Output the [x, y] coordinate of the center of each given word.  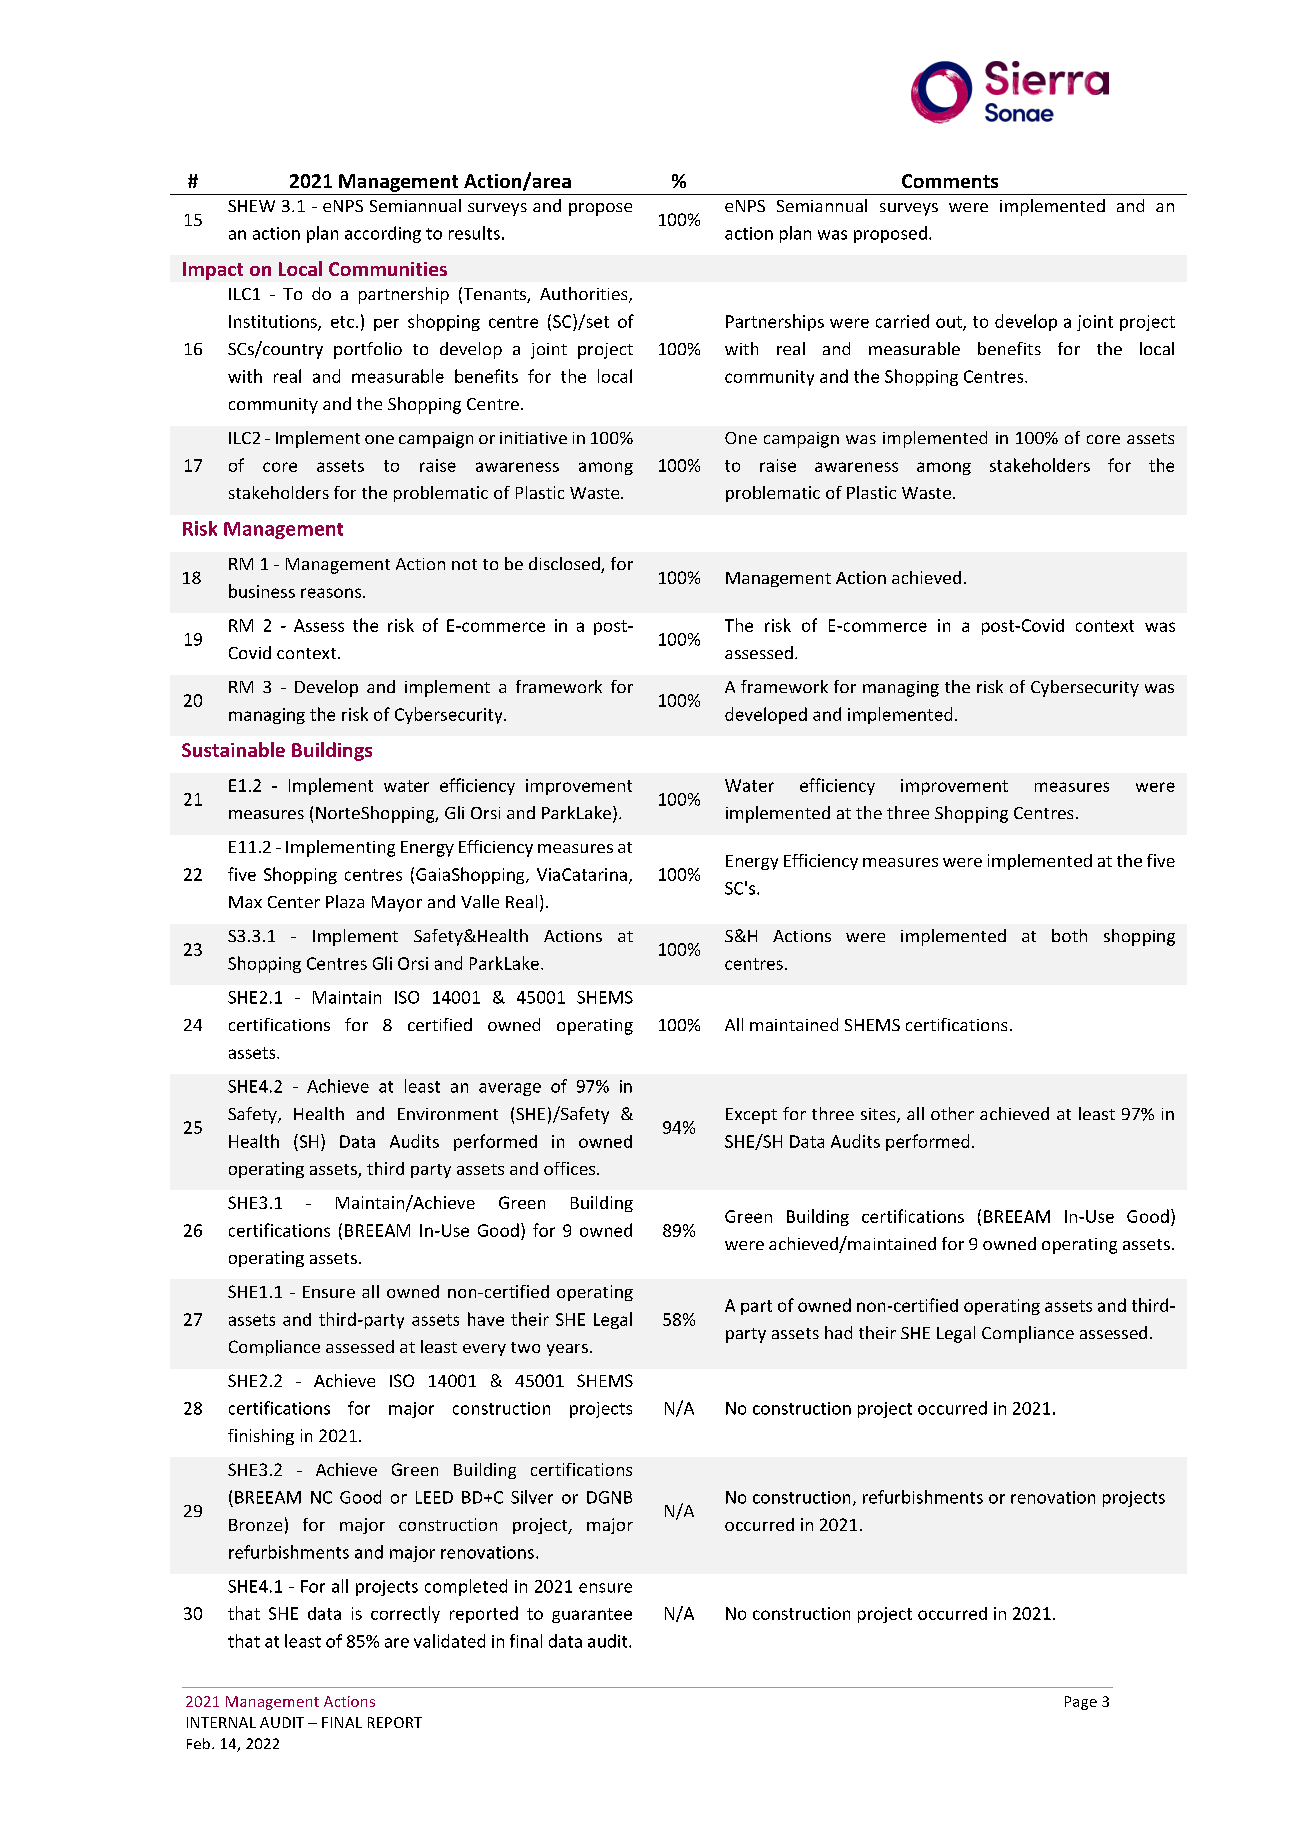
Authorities [585, 295]
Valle [480, 901]
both [1069, 935]
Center [294, 902]
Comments [950, 181]
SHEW [251, 206]
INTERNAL [221, 1722]
